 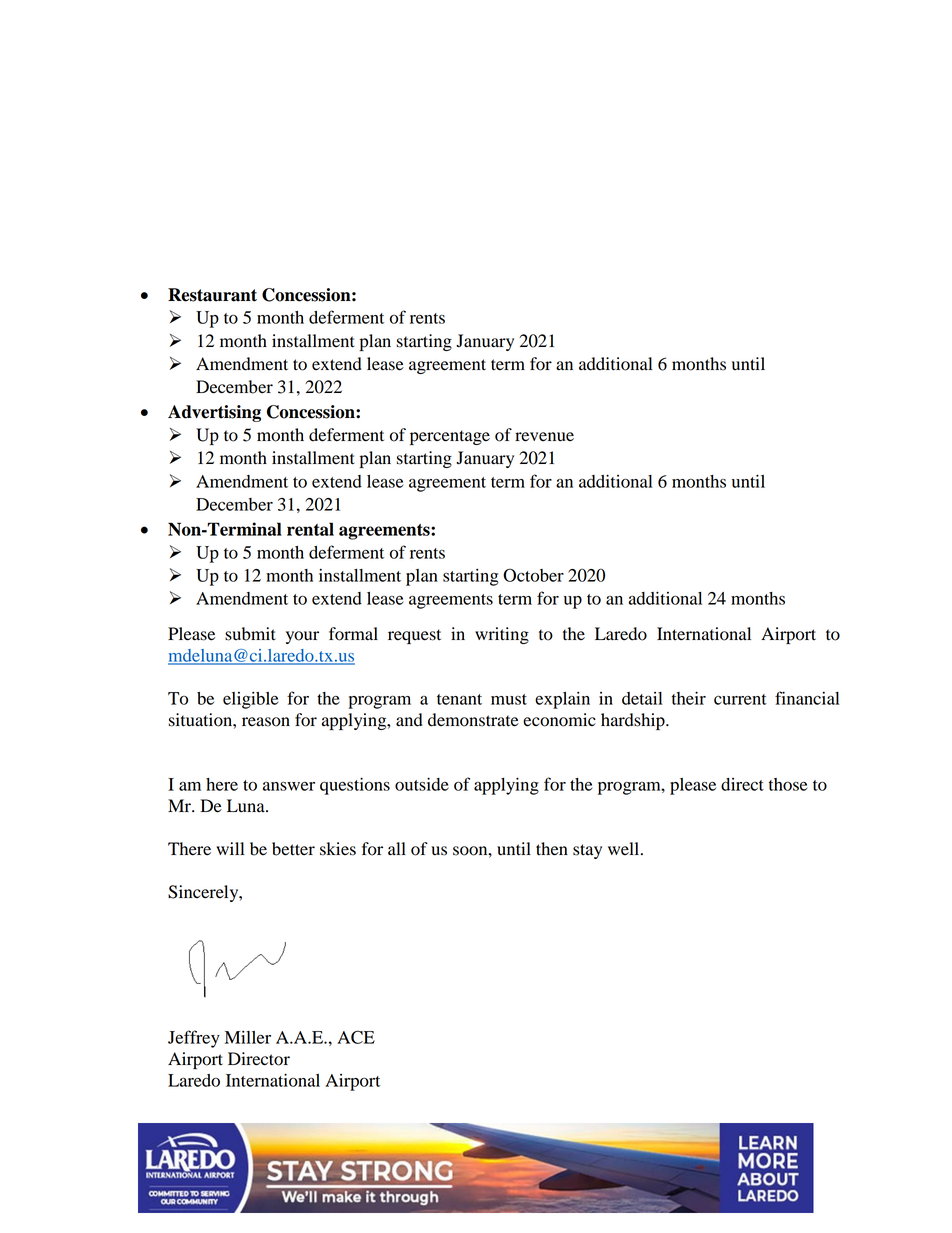 What do you see at coordinates (310, 529) in the screenshot?
I see `rental` at bounding box center [310, 529].
